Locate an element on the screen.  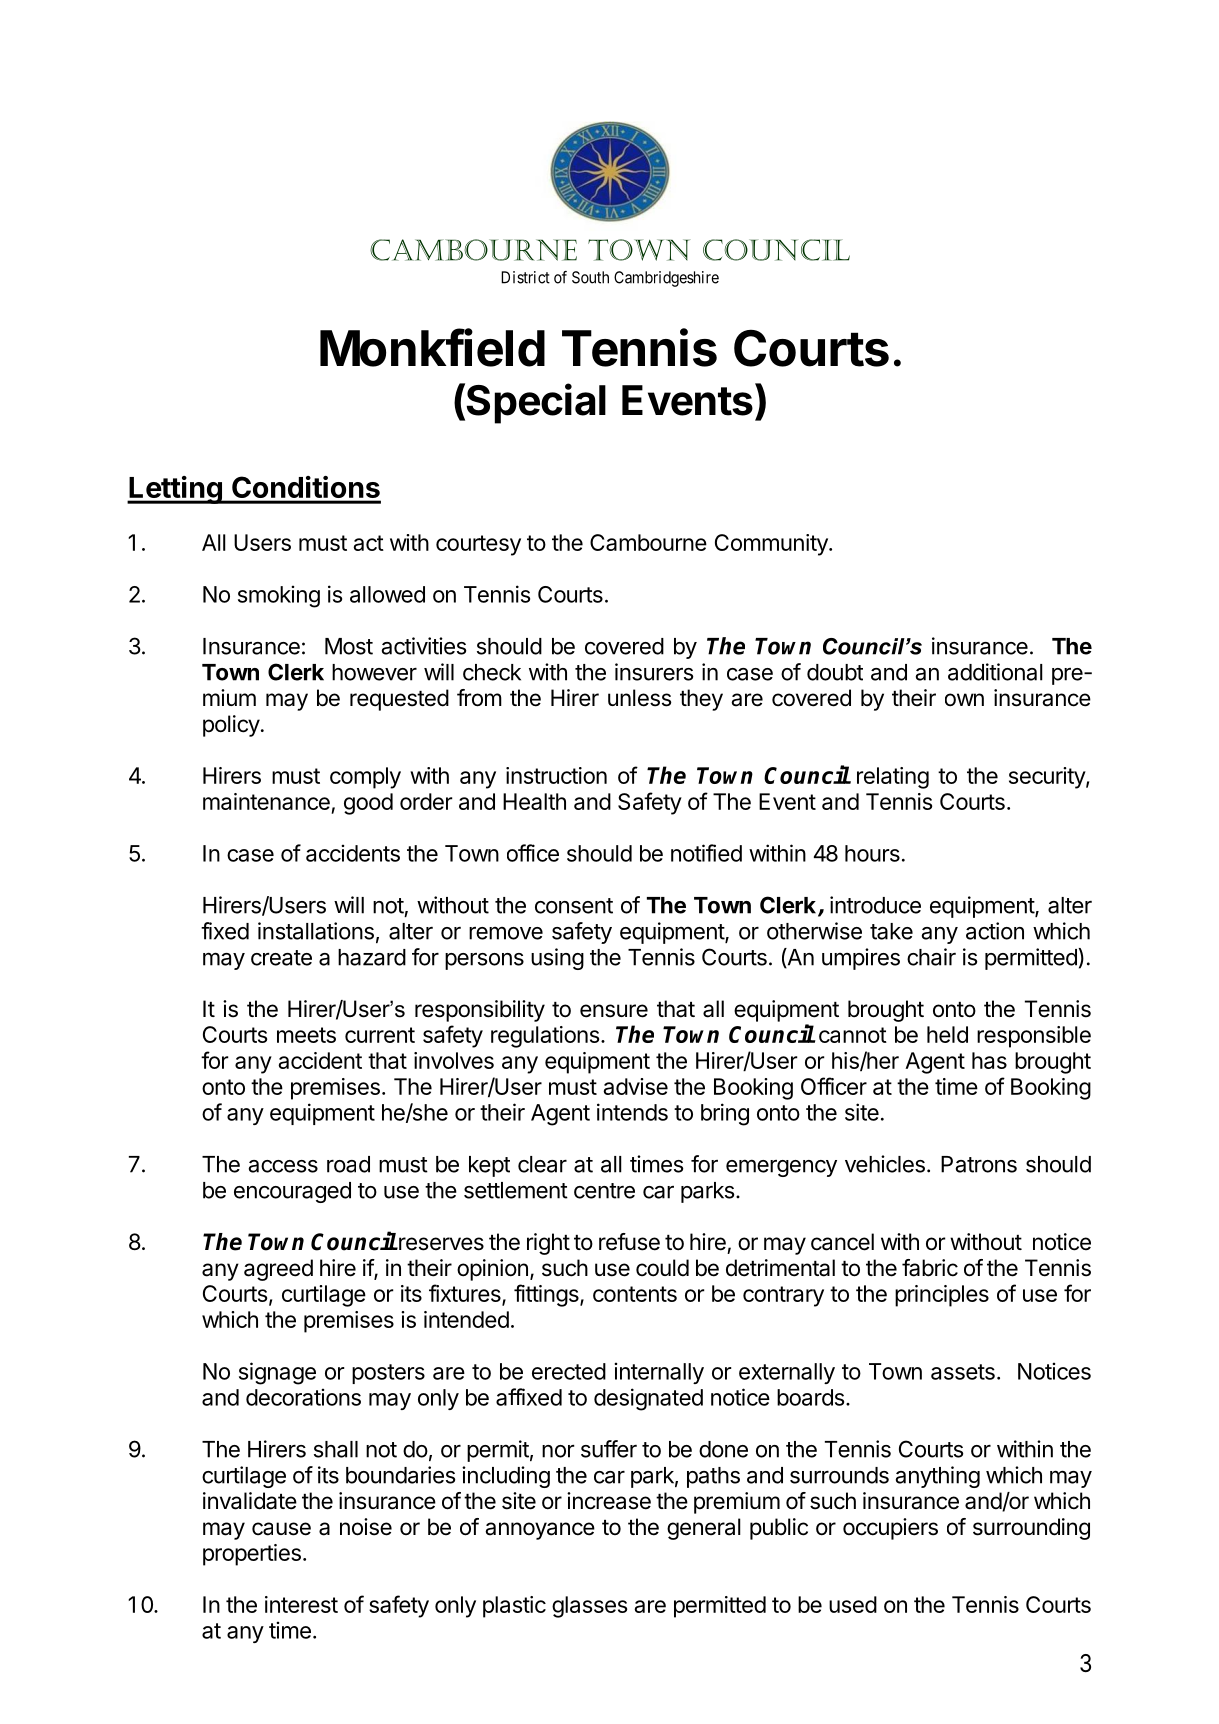
properties is located at coordinates (252, 1555).
